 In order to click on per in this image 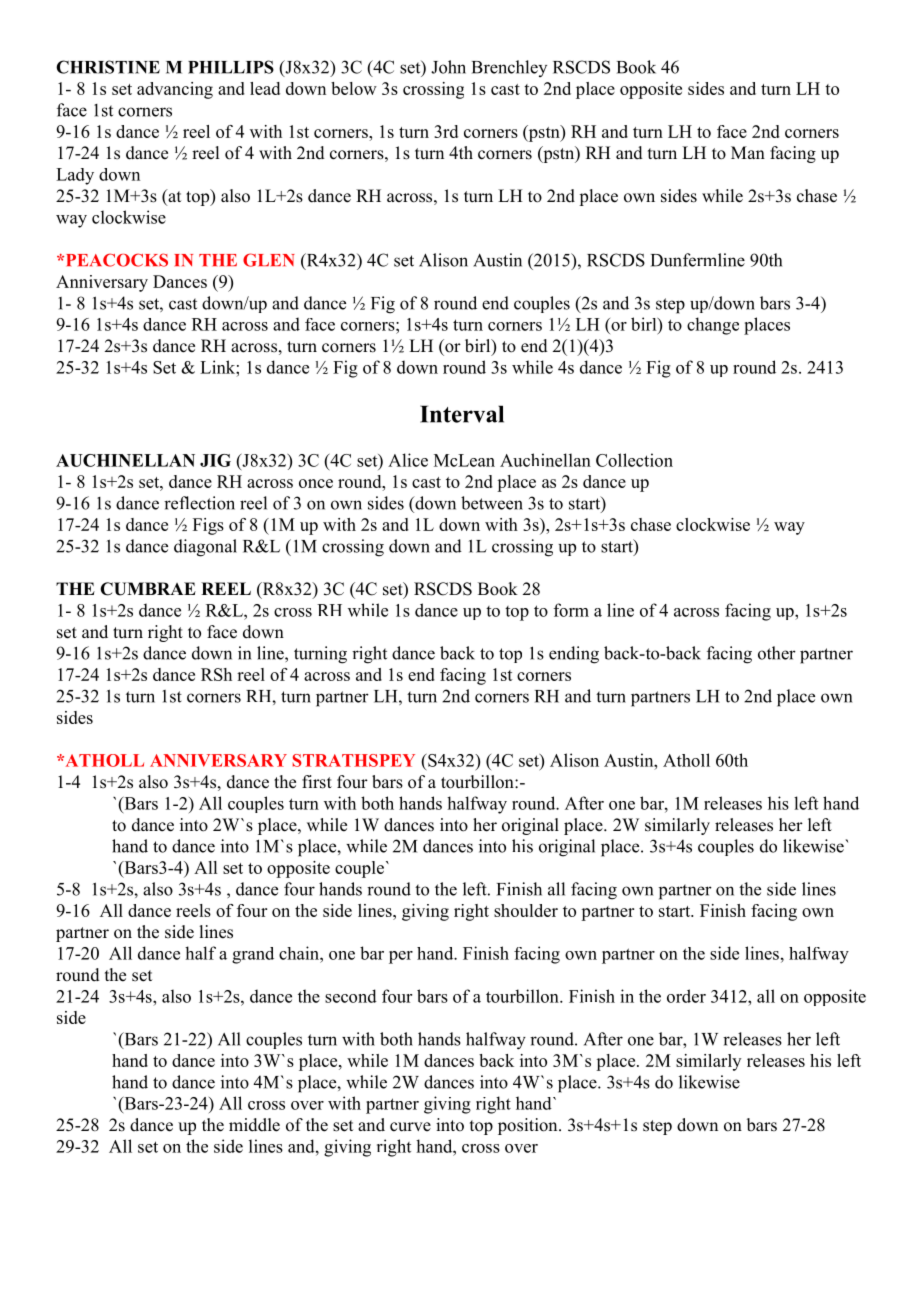, I will do `click(401, 957)`.
